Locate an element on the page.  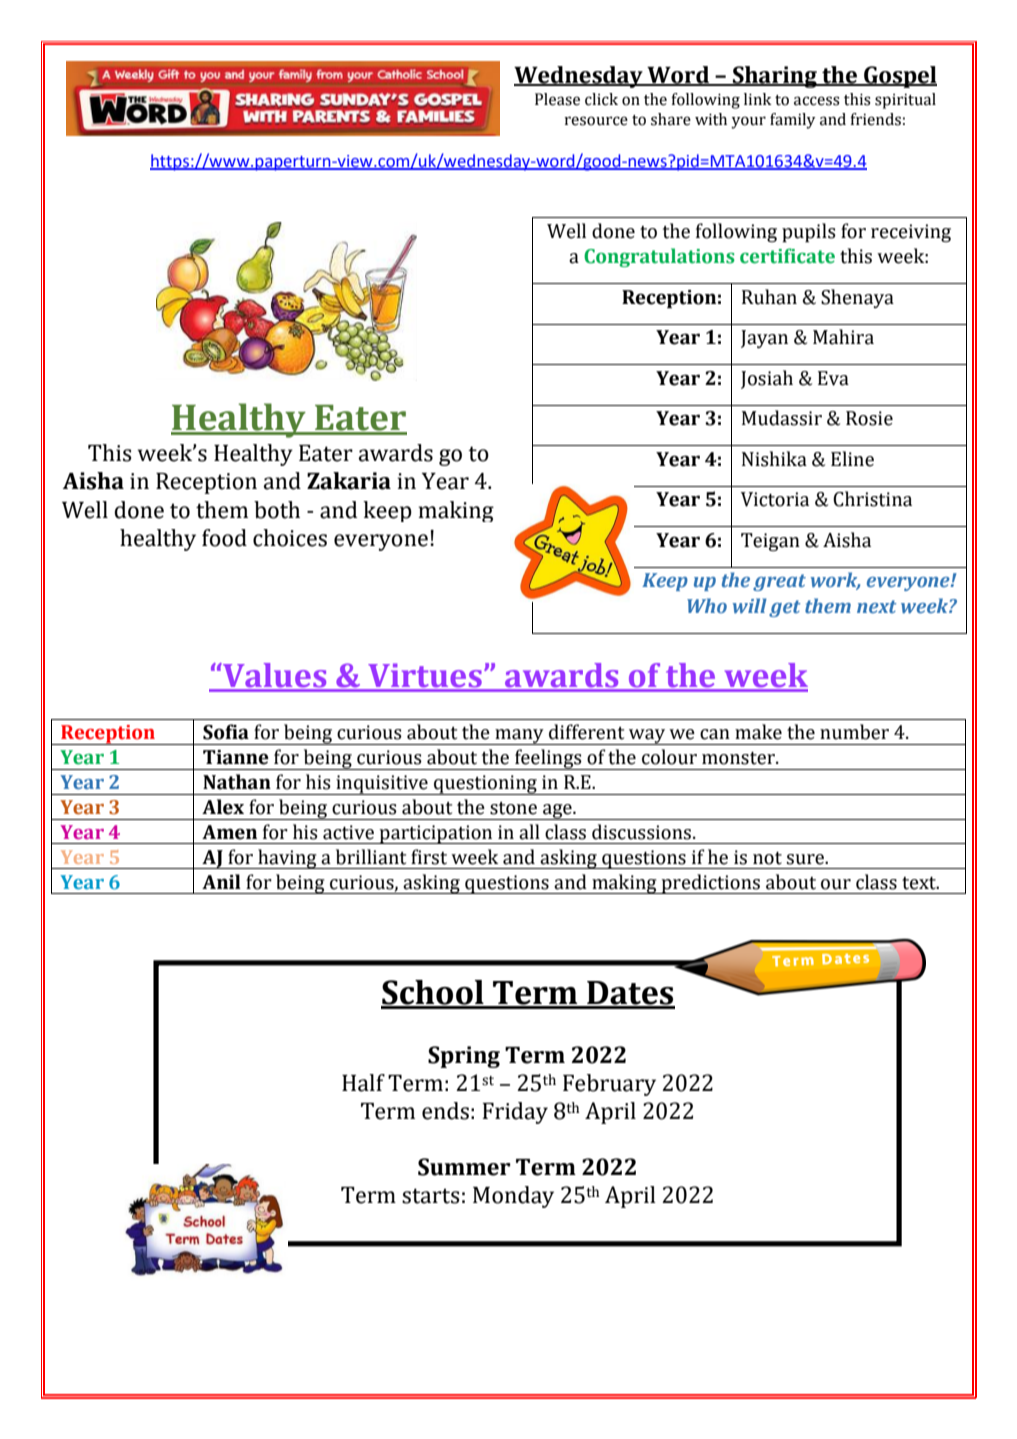
Christina is located at coordinates (872, 499).
